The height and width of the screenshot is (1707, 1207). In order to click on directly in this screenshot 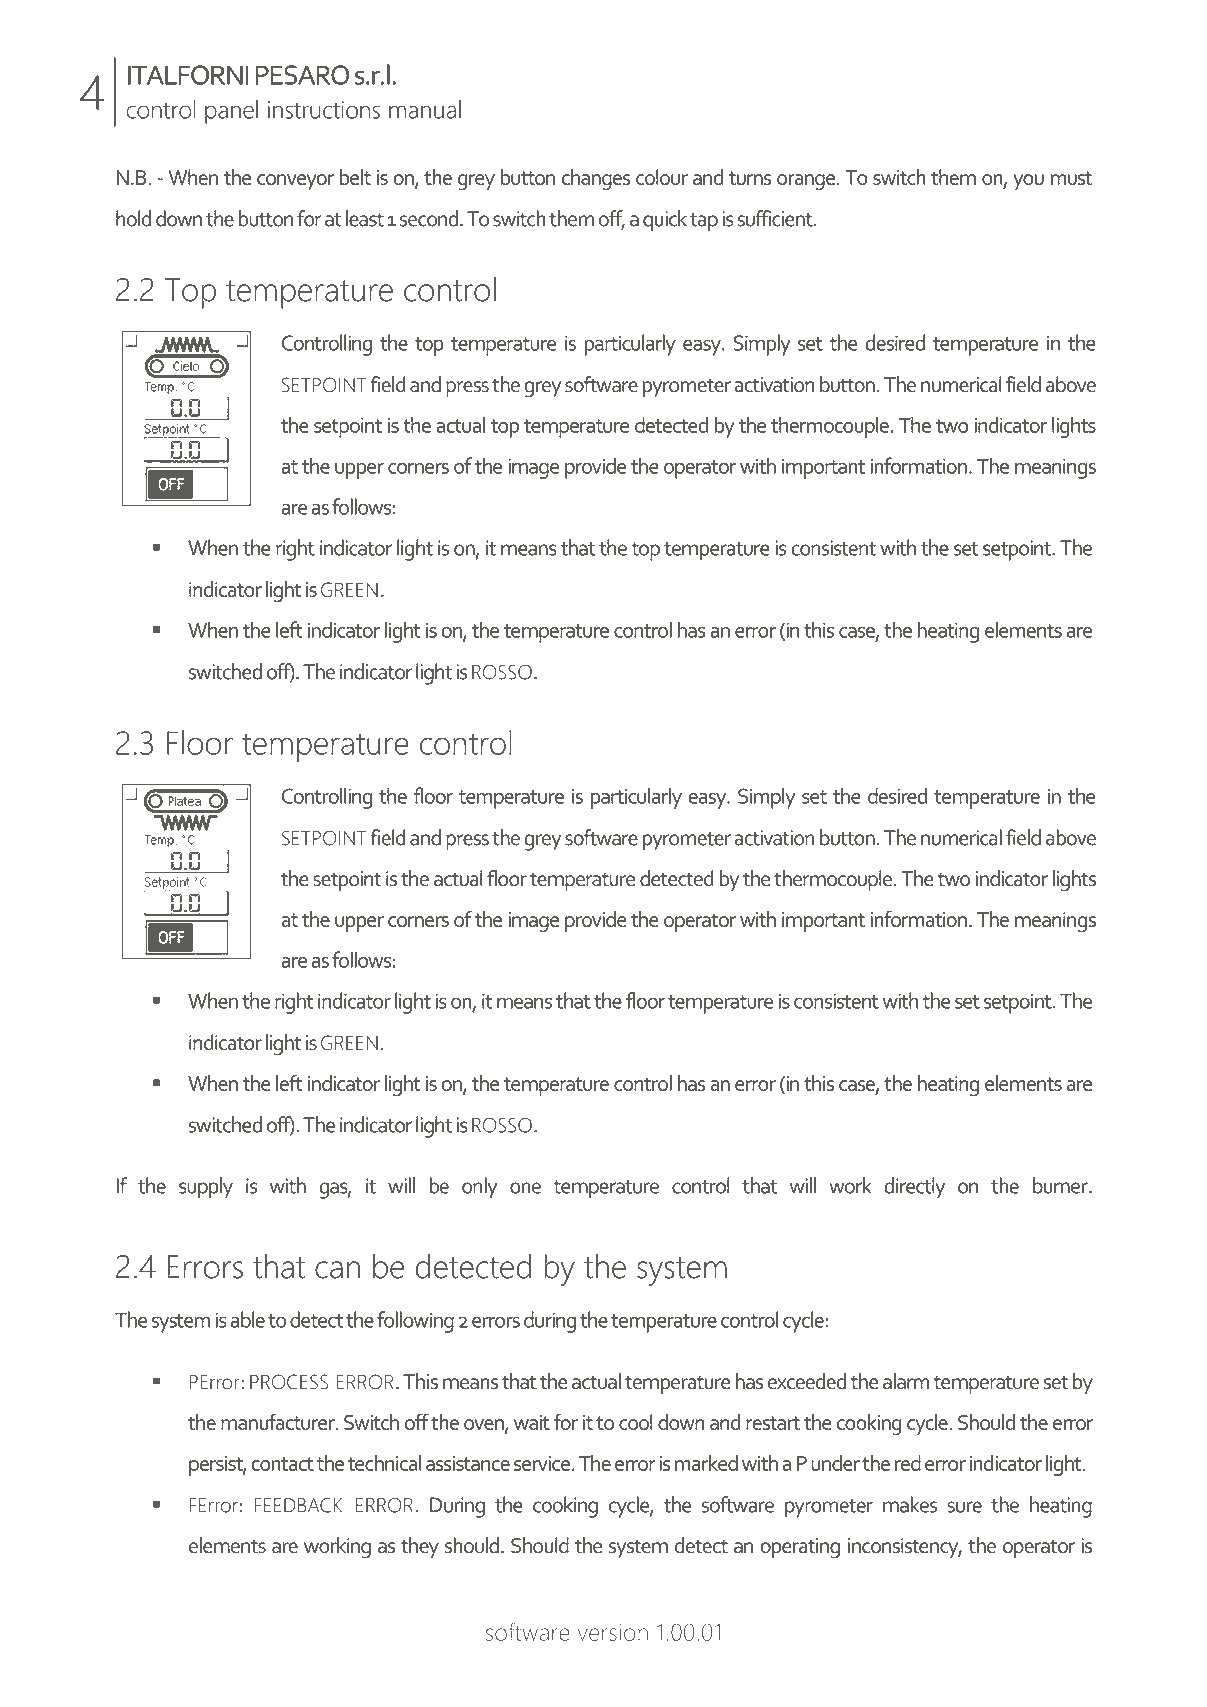, I will do `click(914, 1188)`.
